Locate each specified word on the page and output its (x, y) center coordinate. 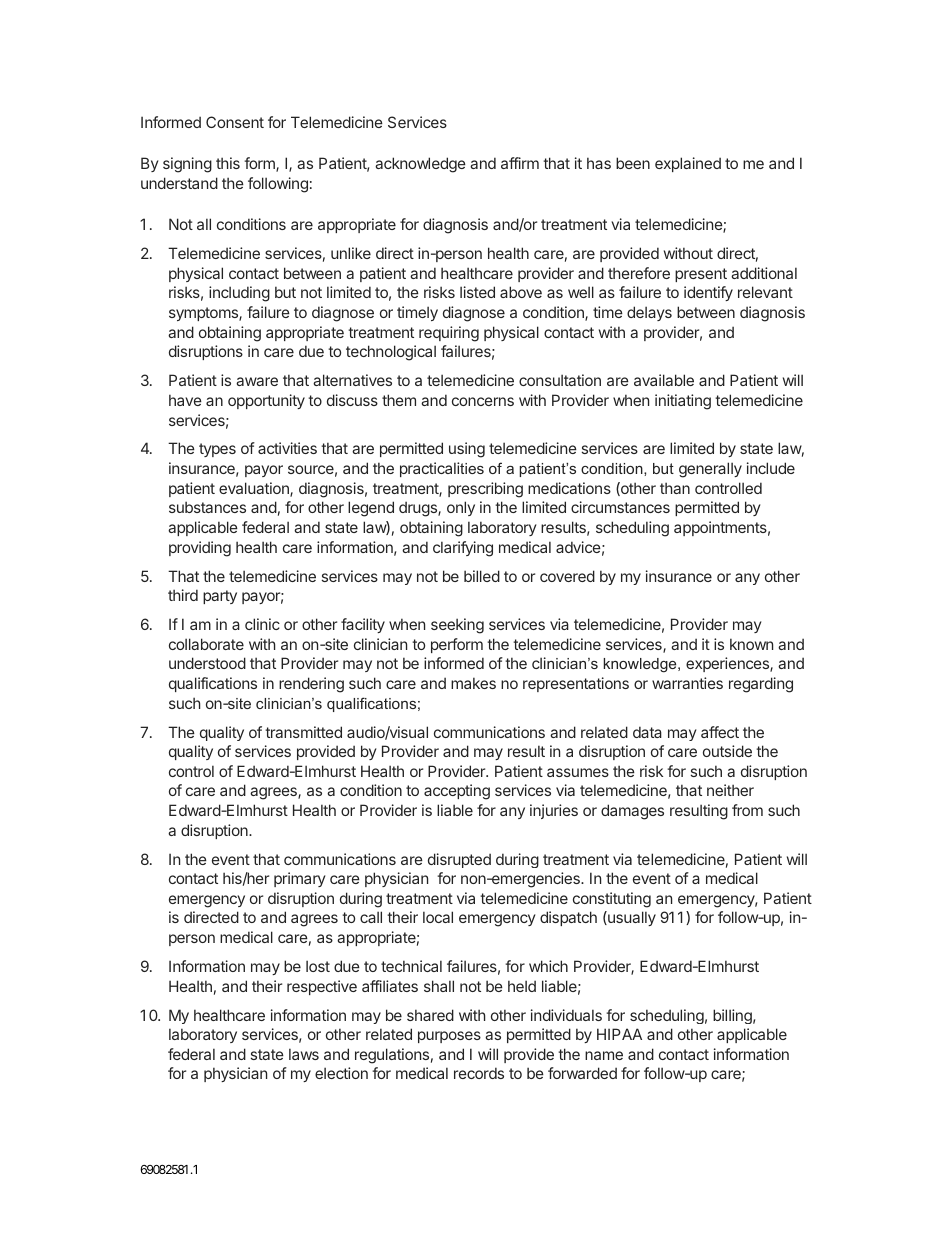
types (217, 450)
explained (688, 164)
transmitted (303, 732)
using (467, 450)
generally (710, 470)
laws (304, 1054)
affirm (520, 163)
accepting (457, 792)
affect (720, 732)
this (228, 163)
